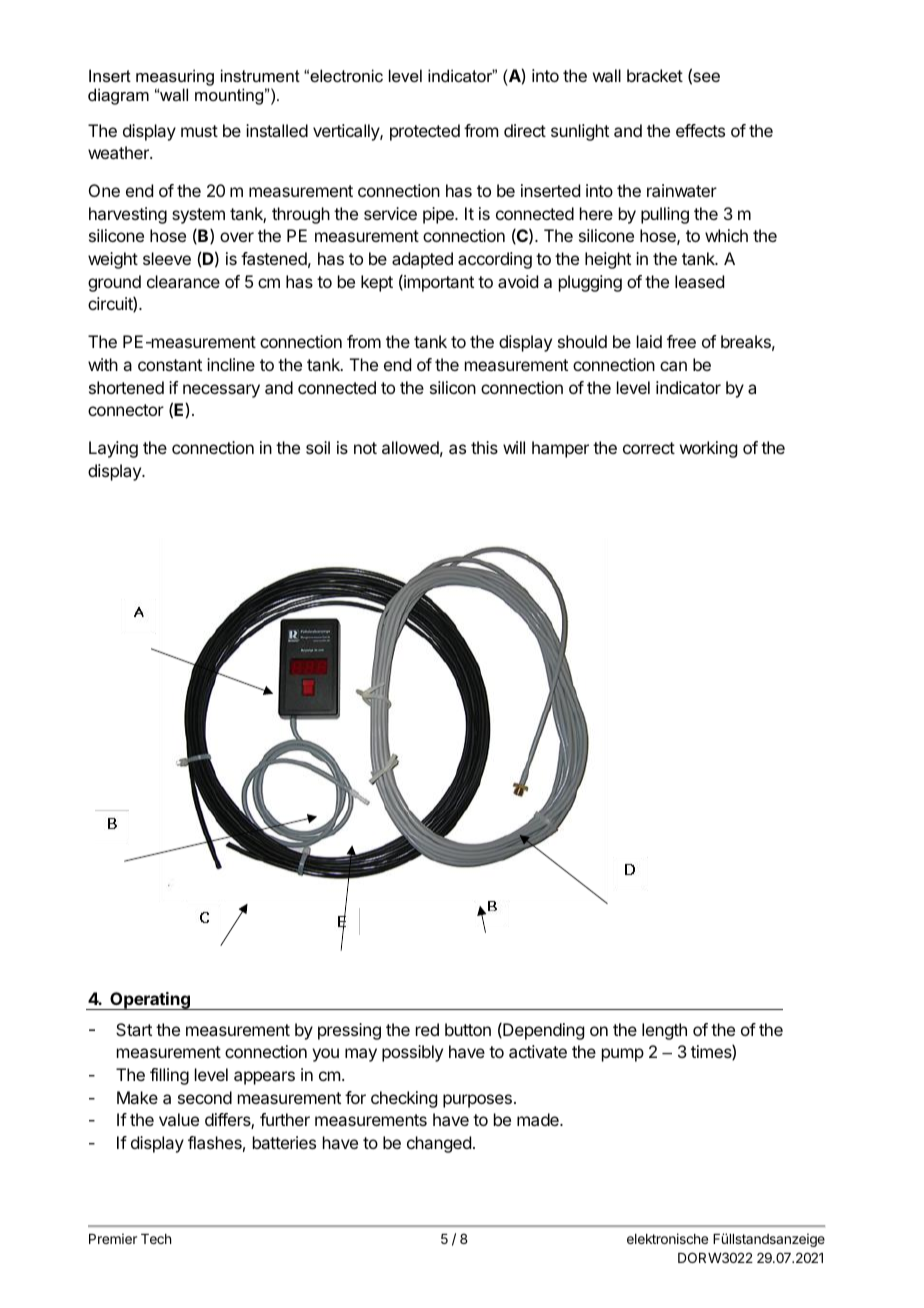 Image resolution: width=924 pixels, height=1308 pixels. What do you see at coordinates (700, 130) in the screenshot?
I see `effects` at bounding box center [700, 130].
